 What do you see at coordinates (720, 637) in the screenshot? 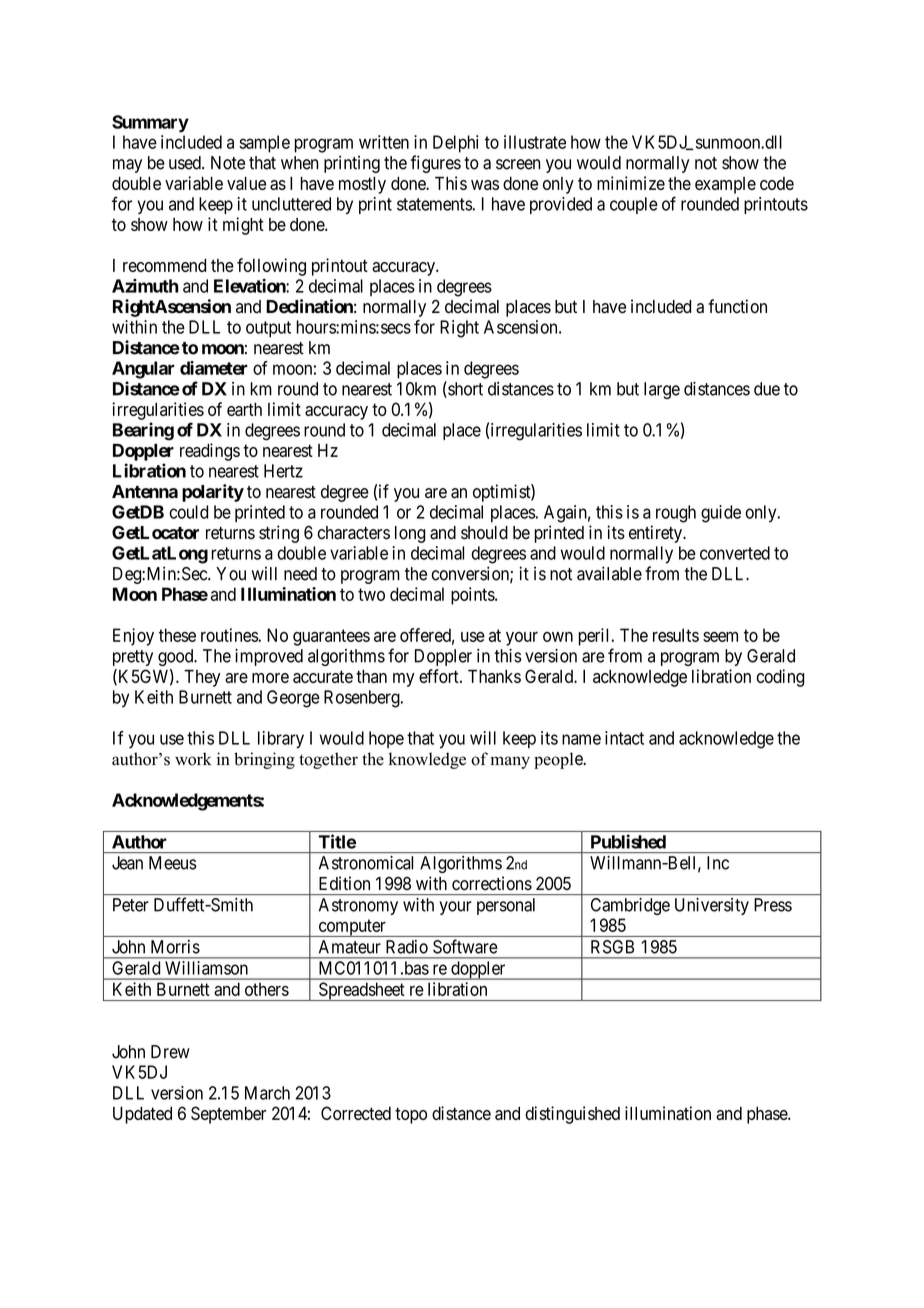
I see `seem` at bounding box center [720, 637].
